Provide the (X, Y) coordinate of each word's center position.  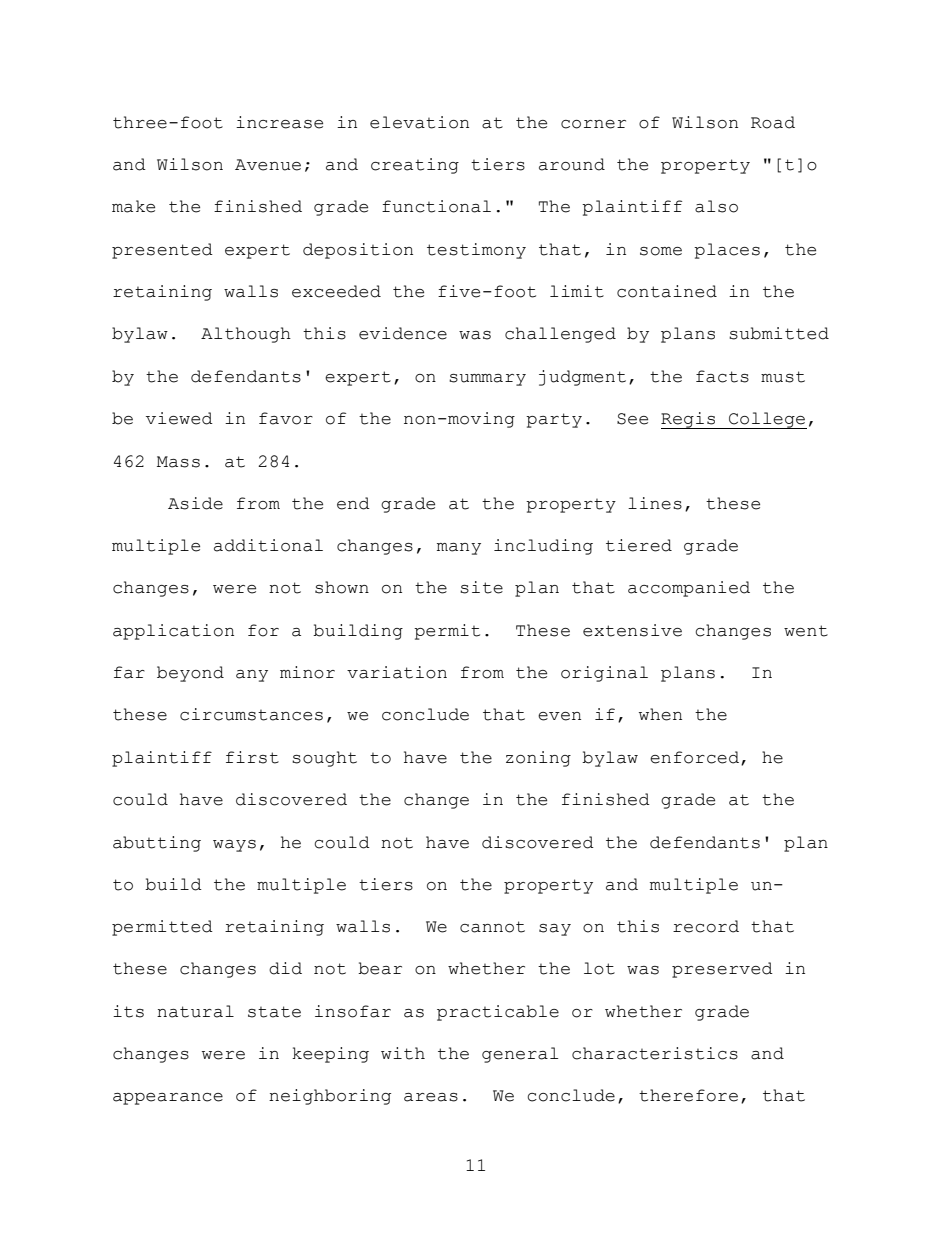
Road (773, 122)
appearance (168, 1099)
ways (234, 846)
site (481, 587)
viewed (179, 418)
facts (722, 376)
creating (415, 166)
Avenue (268, 165)
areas (431, 1097)
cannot (492, 927)
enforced (694, 757)
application (173, 632)
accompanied (689, 589)
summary (487, 380)
